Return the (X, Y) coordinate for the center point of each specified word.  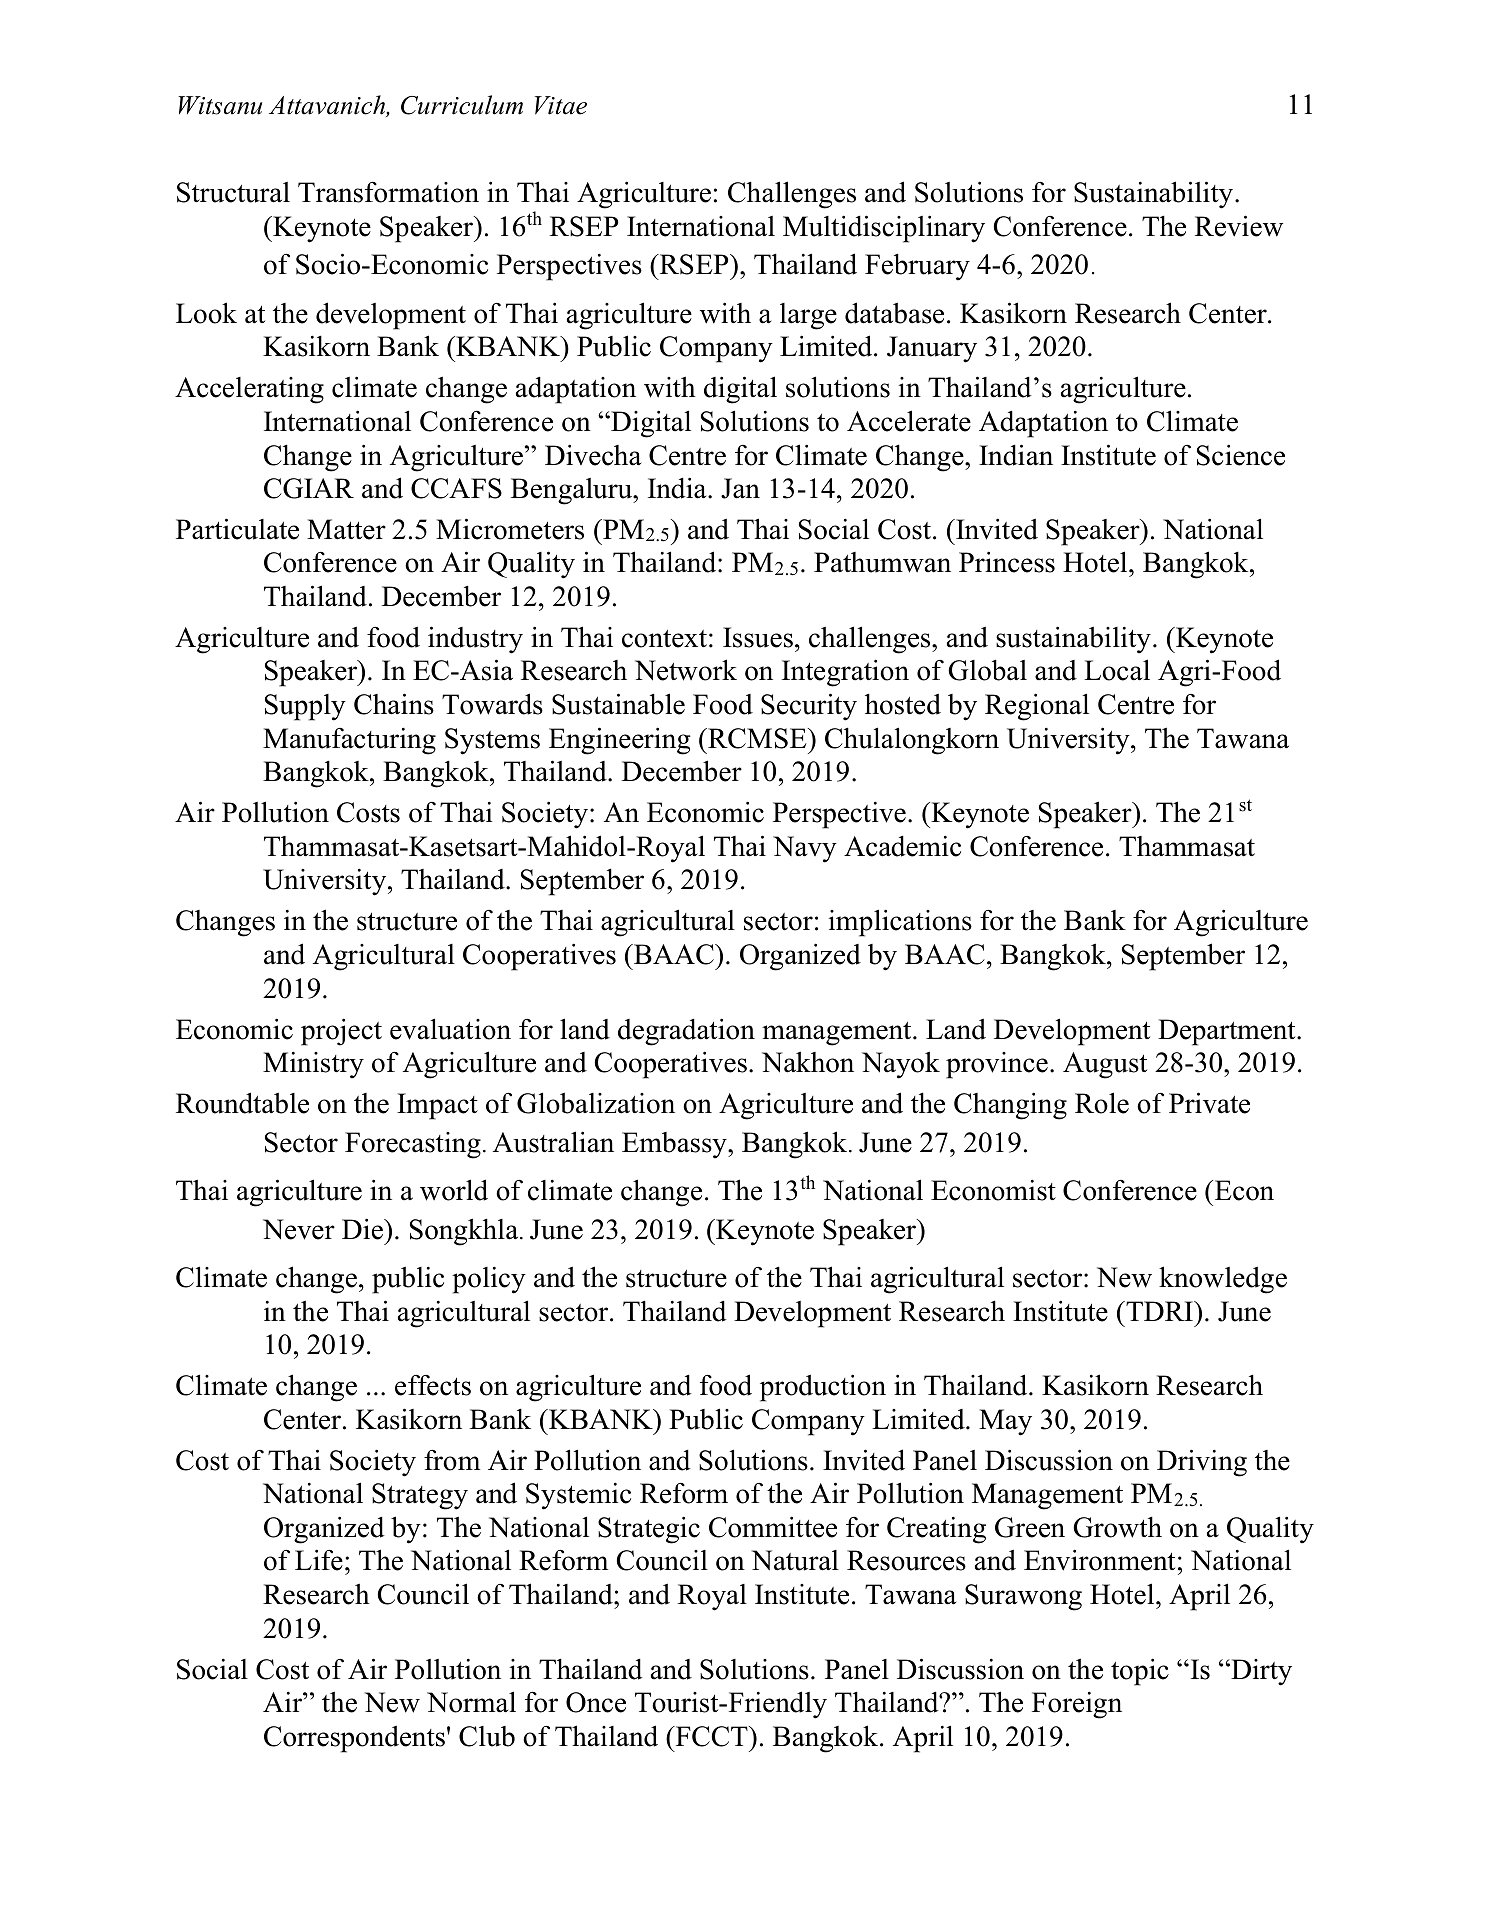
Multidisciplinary (884, 229)
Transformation (388, 192)
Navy (805, 849)
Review (1239, 226)
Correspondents (354, 1739)
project (341, 1032)
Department (1228, 1032)
